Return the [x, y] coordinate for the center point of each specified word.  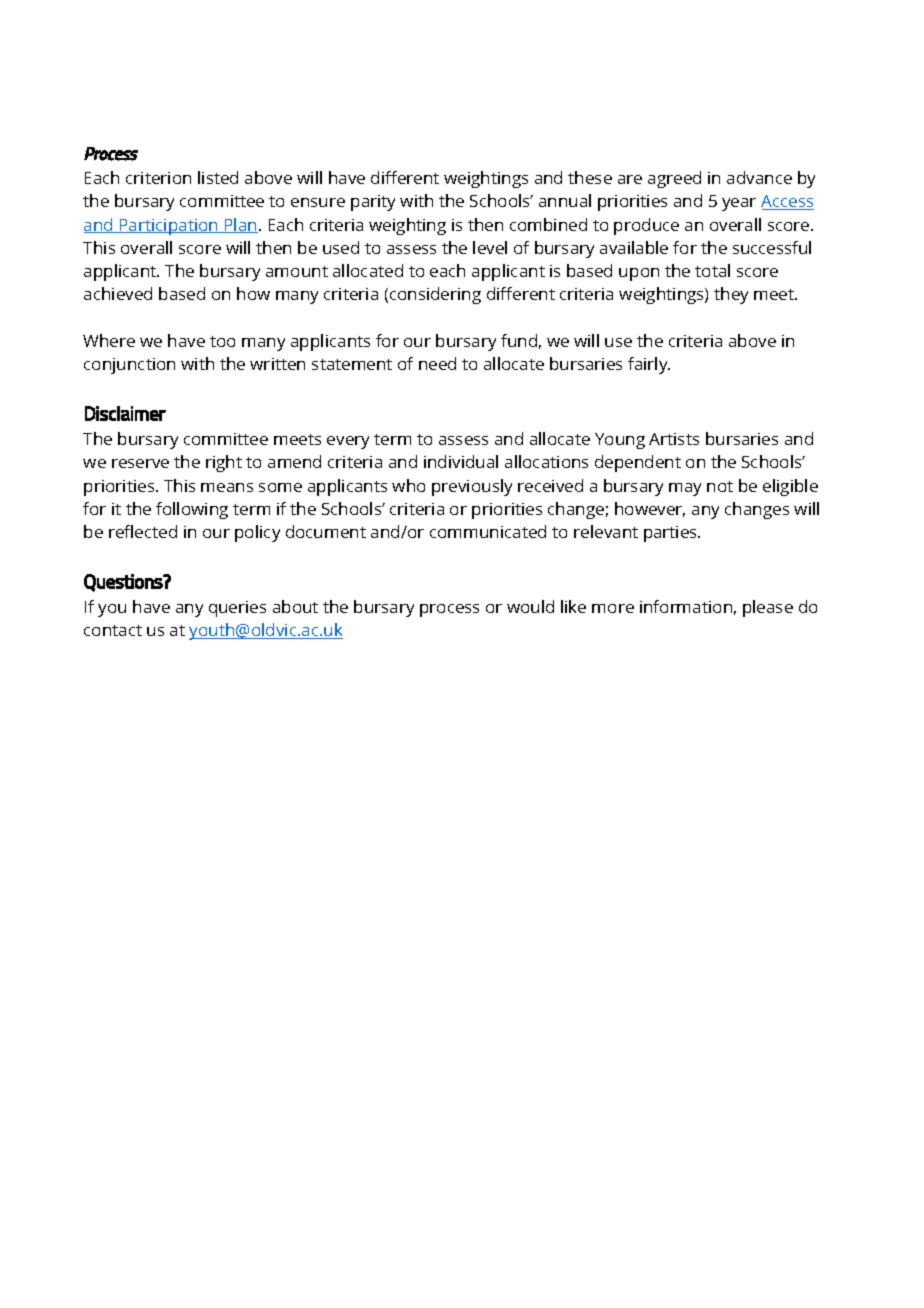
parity [373, 203]
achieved [118, 293]
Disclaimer [125, 413]
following [192, 510]
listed [218, 177]
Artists [674, 439]
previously [472, 487]
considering [435, 295]
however [650, 509]
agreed [674, 179]
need [437, 363]
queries [237, 609]
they [731, 295]
